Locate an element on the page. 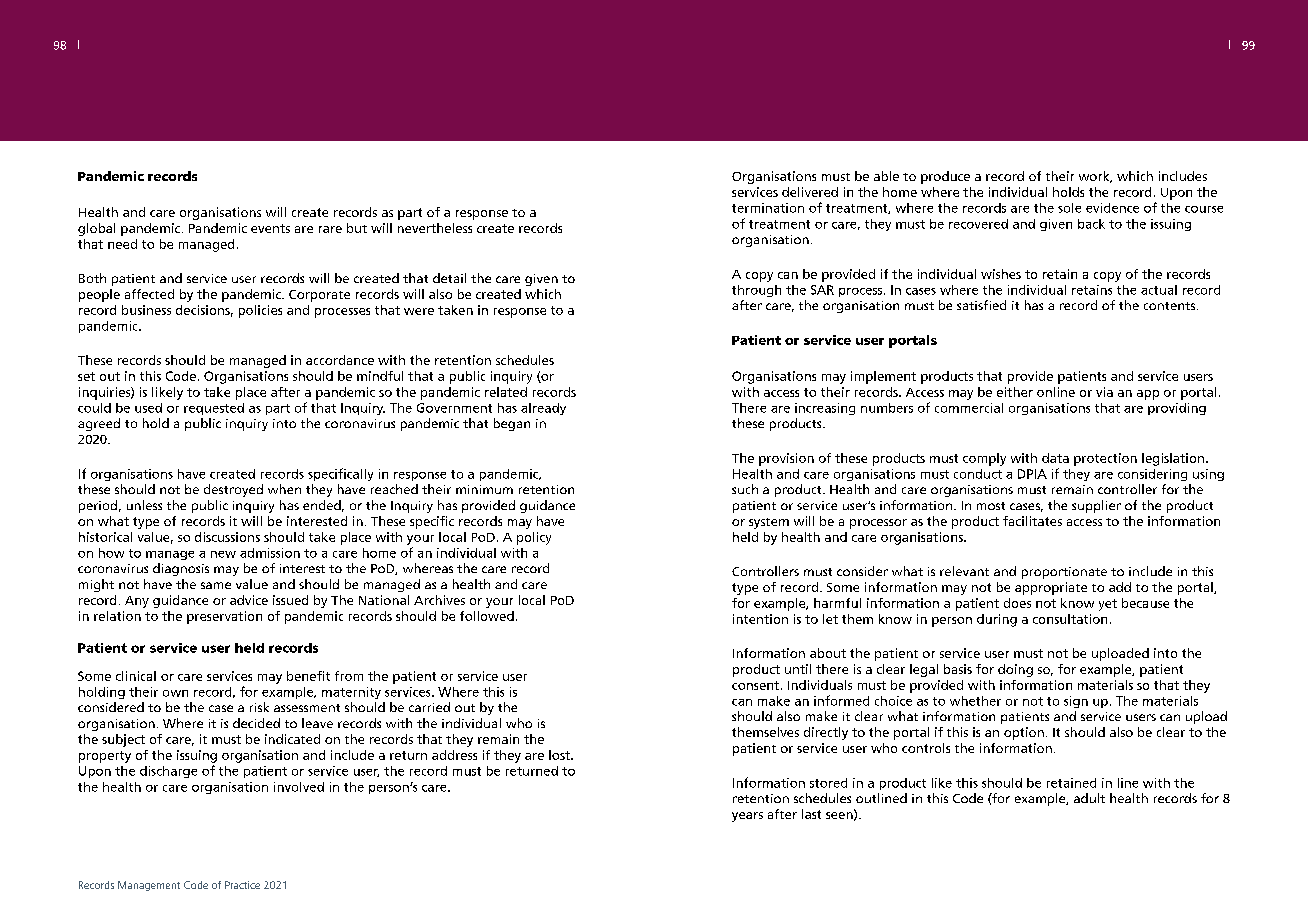 This page has height=924, width=1308. satisfied is located at coordinates (981, 305).
